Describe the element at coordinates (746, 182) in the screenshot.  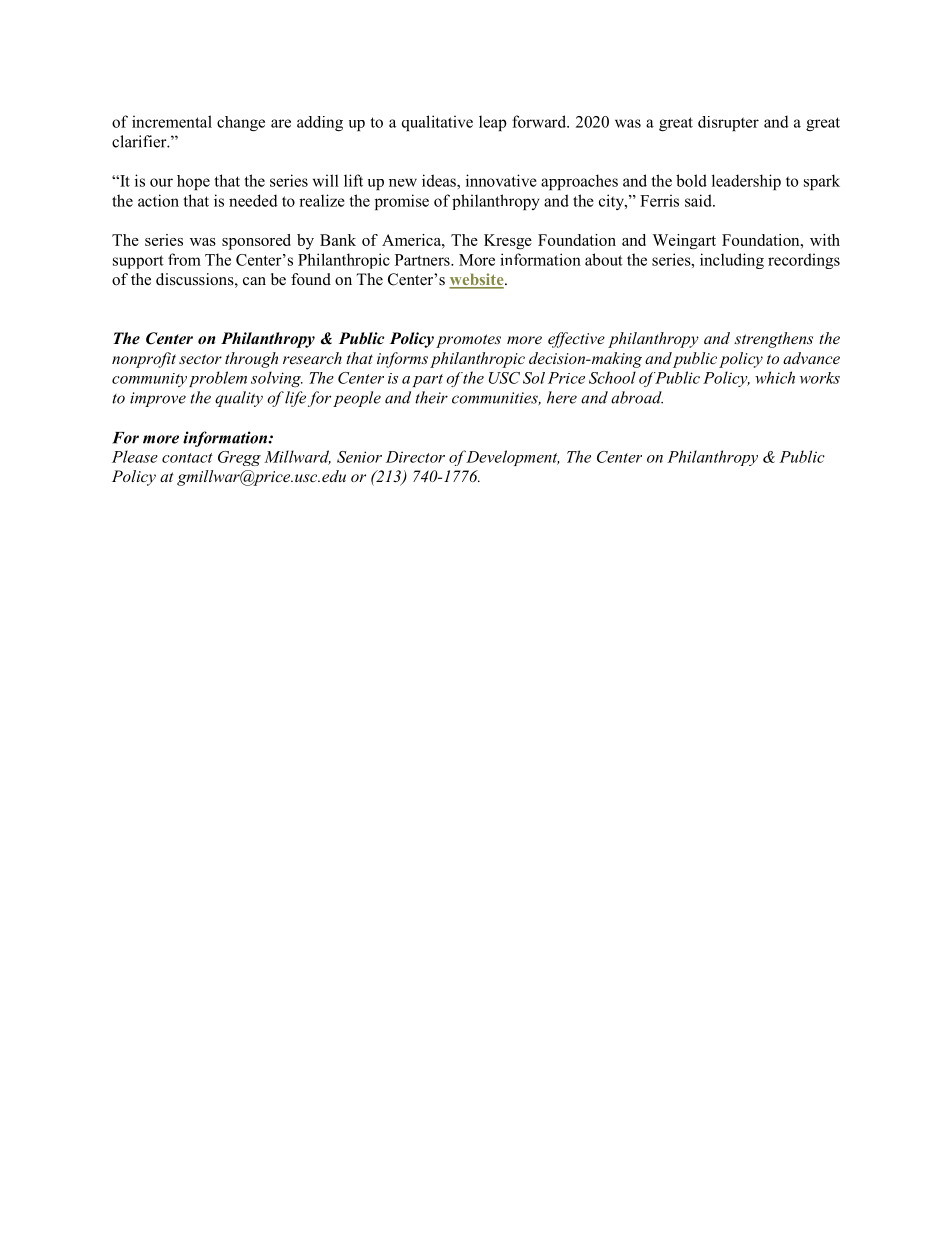
I see `leadership` at that location.
